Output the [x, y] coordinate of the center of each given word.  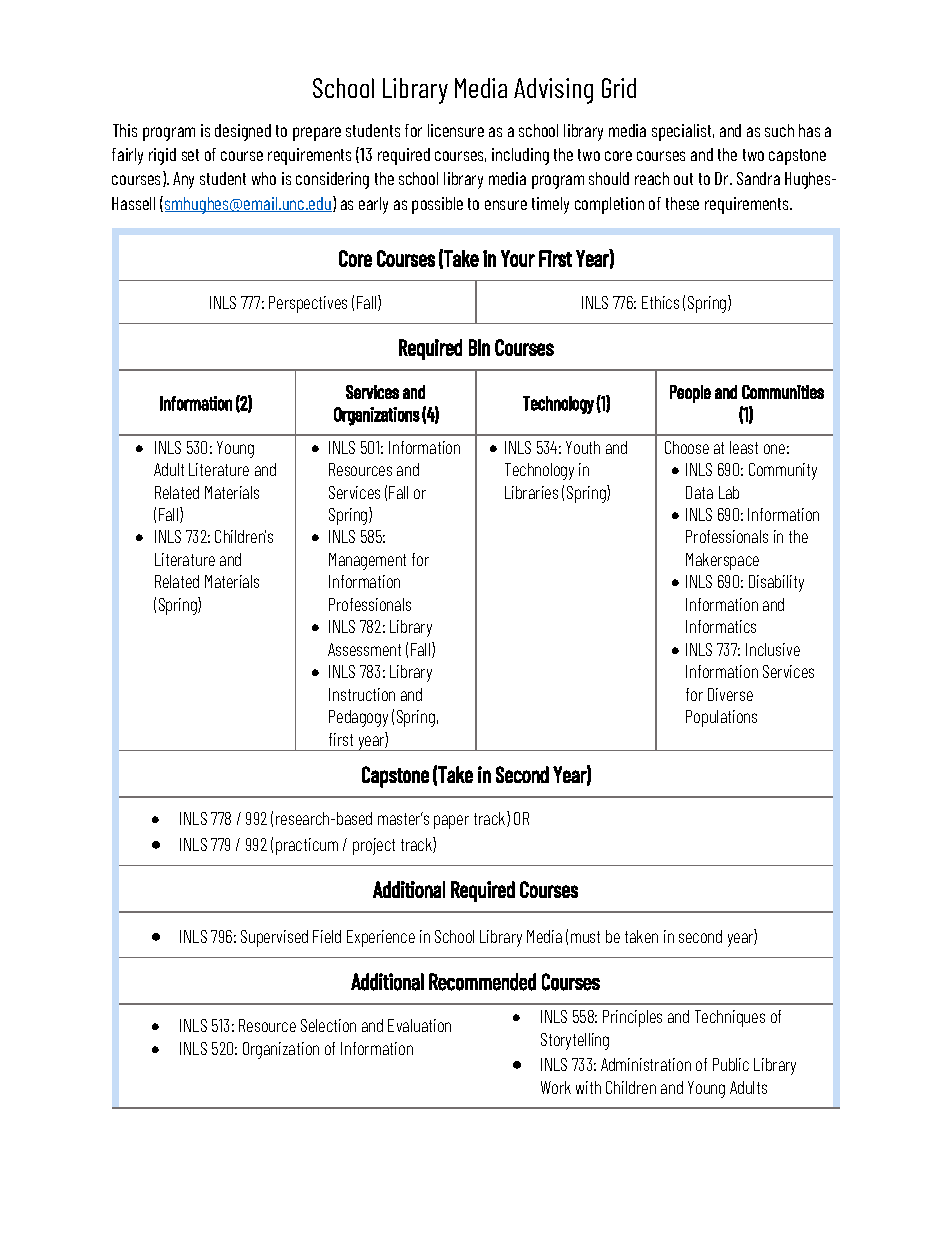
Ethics [660, 302]
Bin [479, 347]
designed [243, 132]
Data [699, 492]
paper [451, 822]
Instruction [362, 694]
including [520, 156]
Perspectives [308, 304]
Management [367, 561]
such [779, 130]
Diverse [730, 694]
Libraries [531, 492]
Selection [328, 1025]
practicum [307, 846]
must [585, 937]
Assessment [364, 649]
